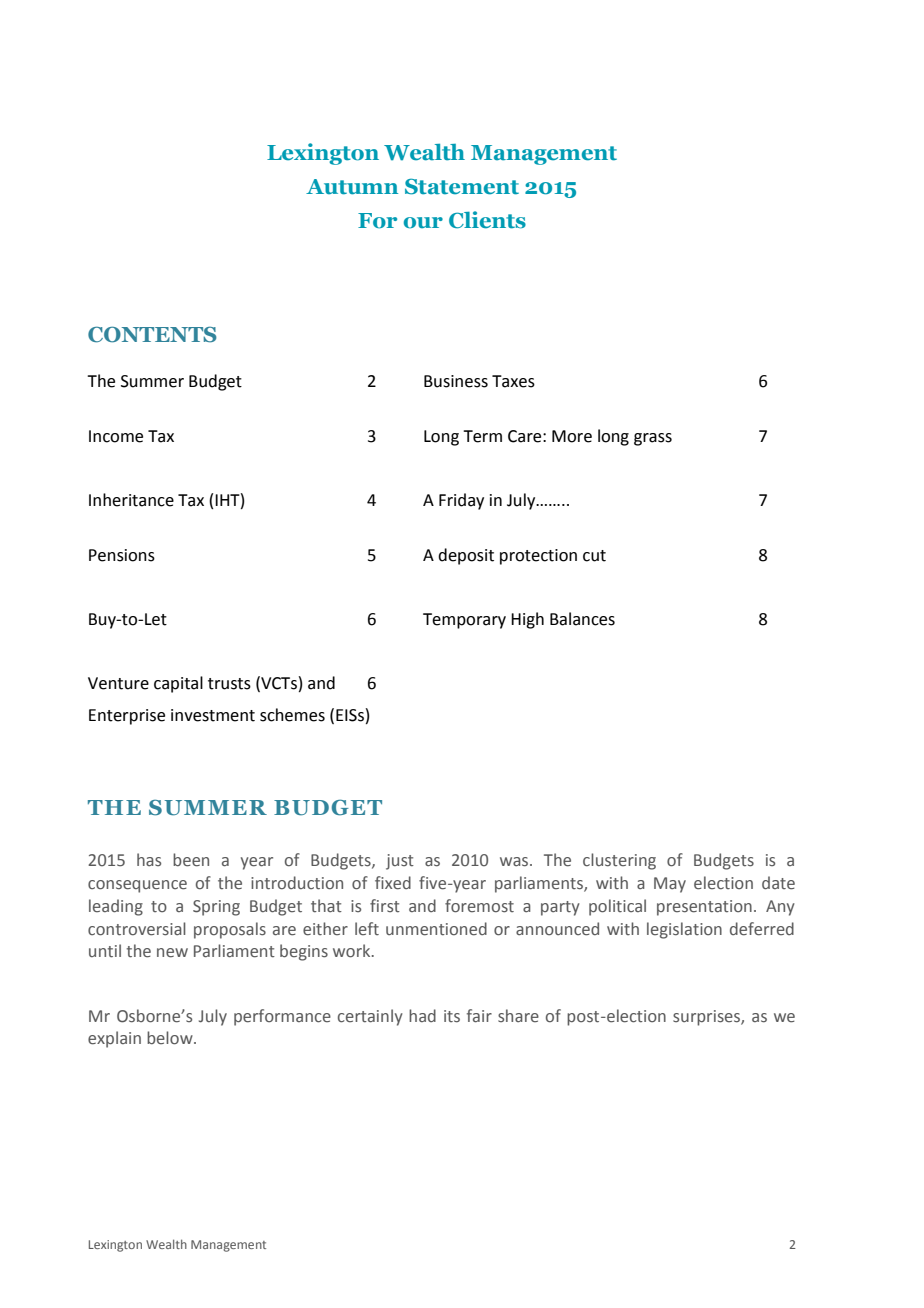 The height and width of the page is (1308, 924). What do you see at coordinates (461, 501) in the page?
I see `Friday` at bounding box center [461, 501].
